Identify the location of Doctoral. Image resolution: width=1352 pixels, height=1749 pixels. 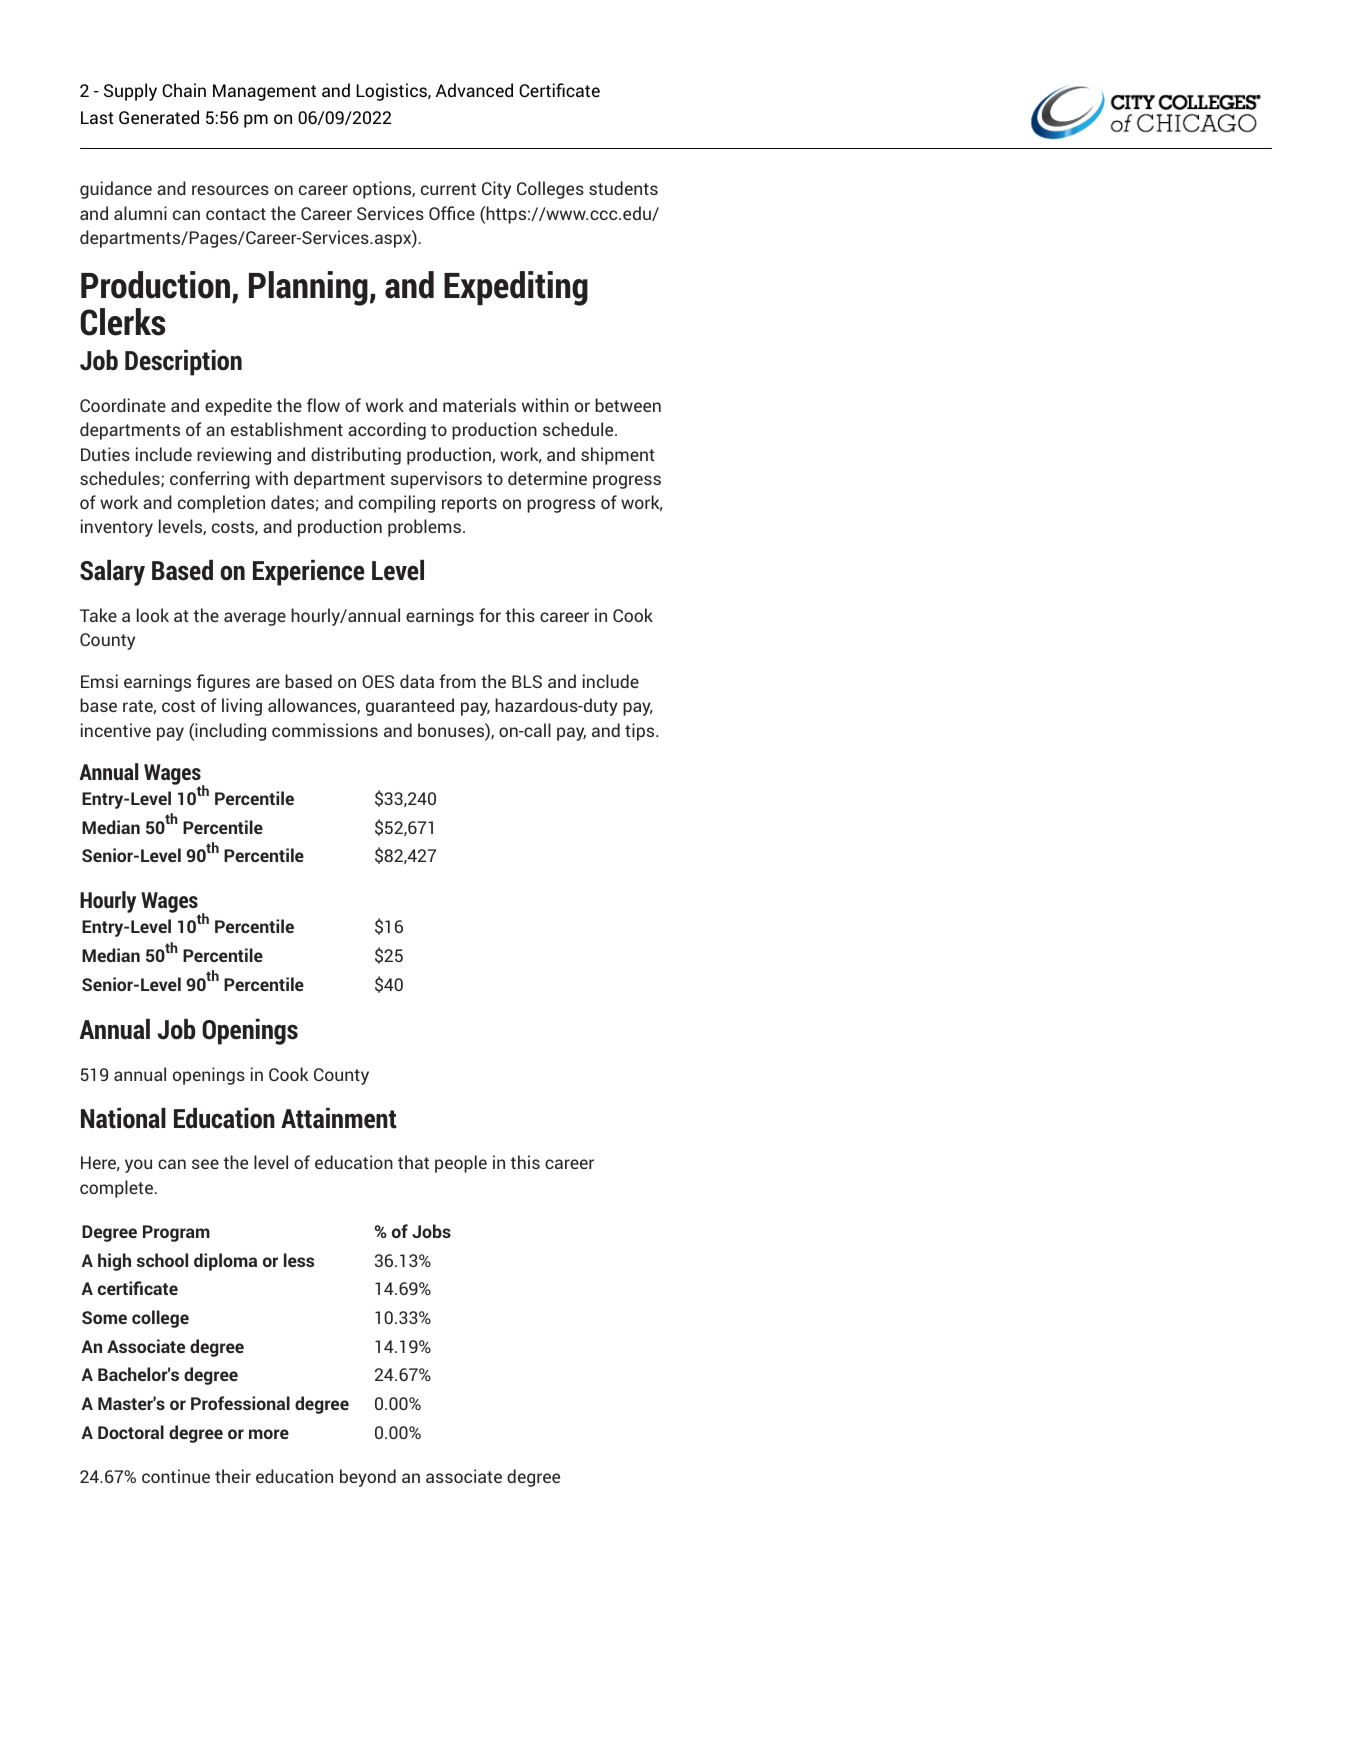
(131, 1432).
